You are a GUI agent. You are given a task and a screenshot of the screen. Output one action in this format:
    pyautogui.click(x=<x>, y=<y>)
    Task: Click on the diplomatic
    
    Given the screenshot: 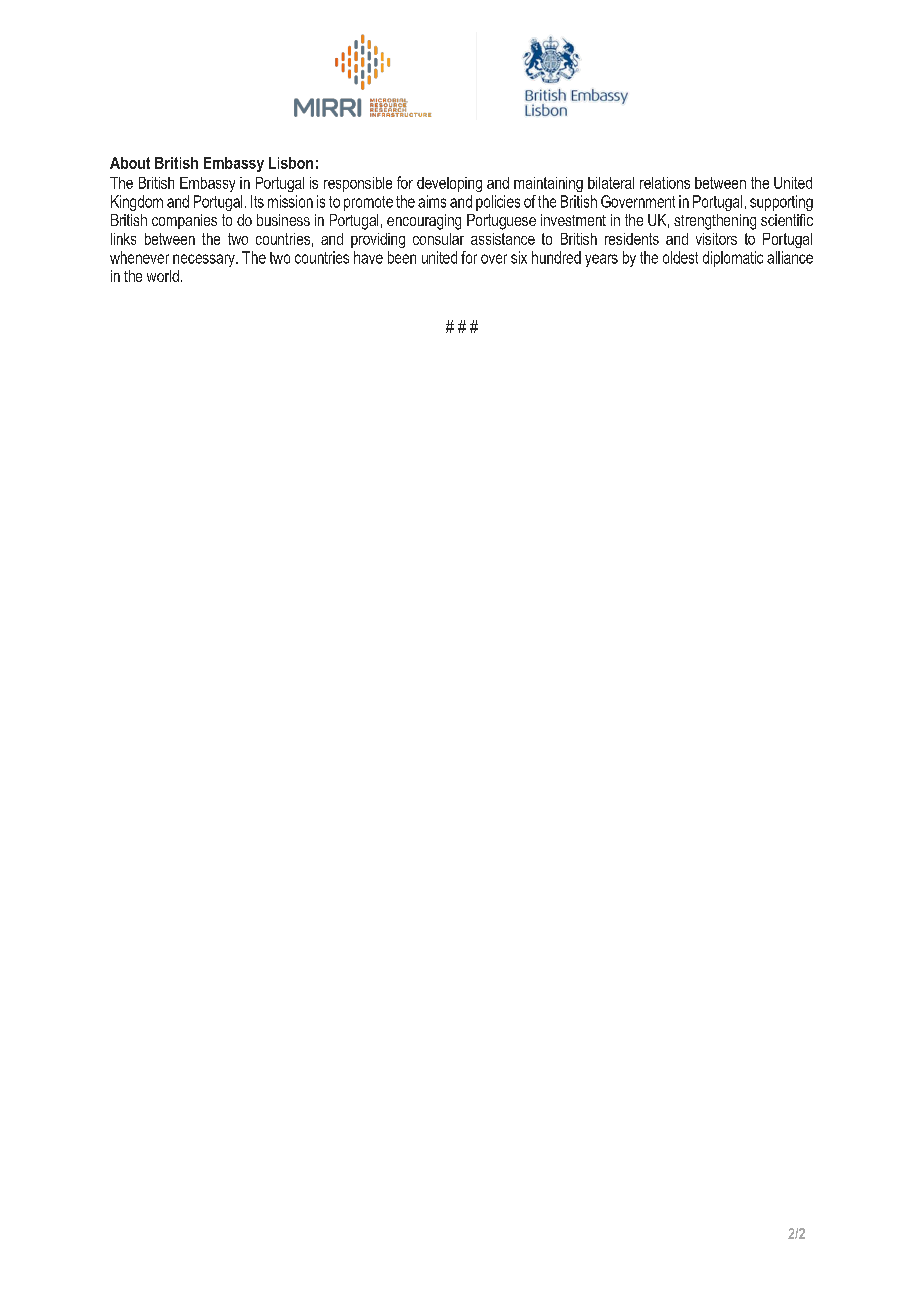 What is the action you would take?
    pyautogui.click(x=733, y=259)
